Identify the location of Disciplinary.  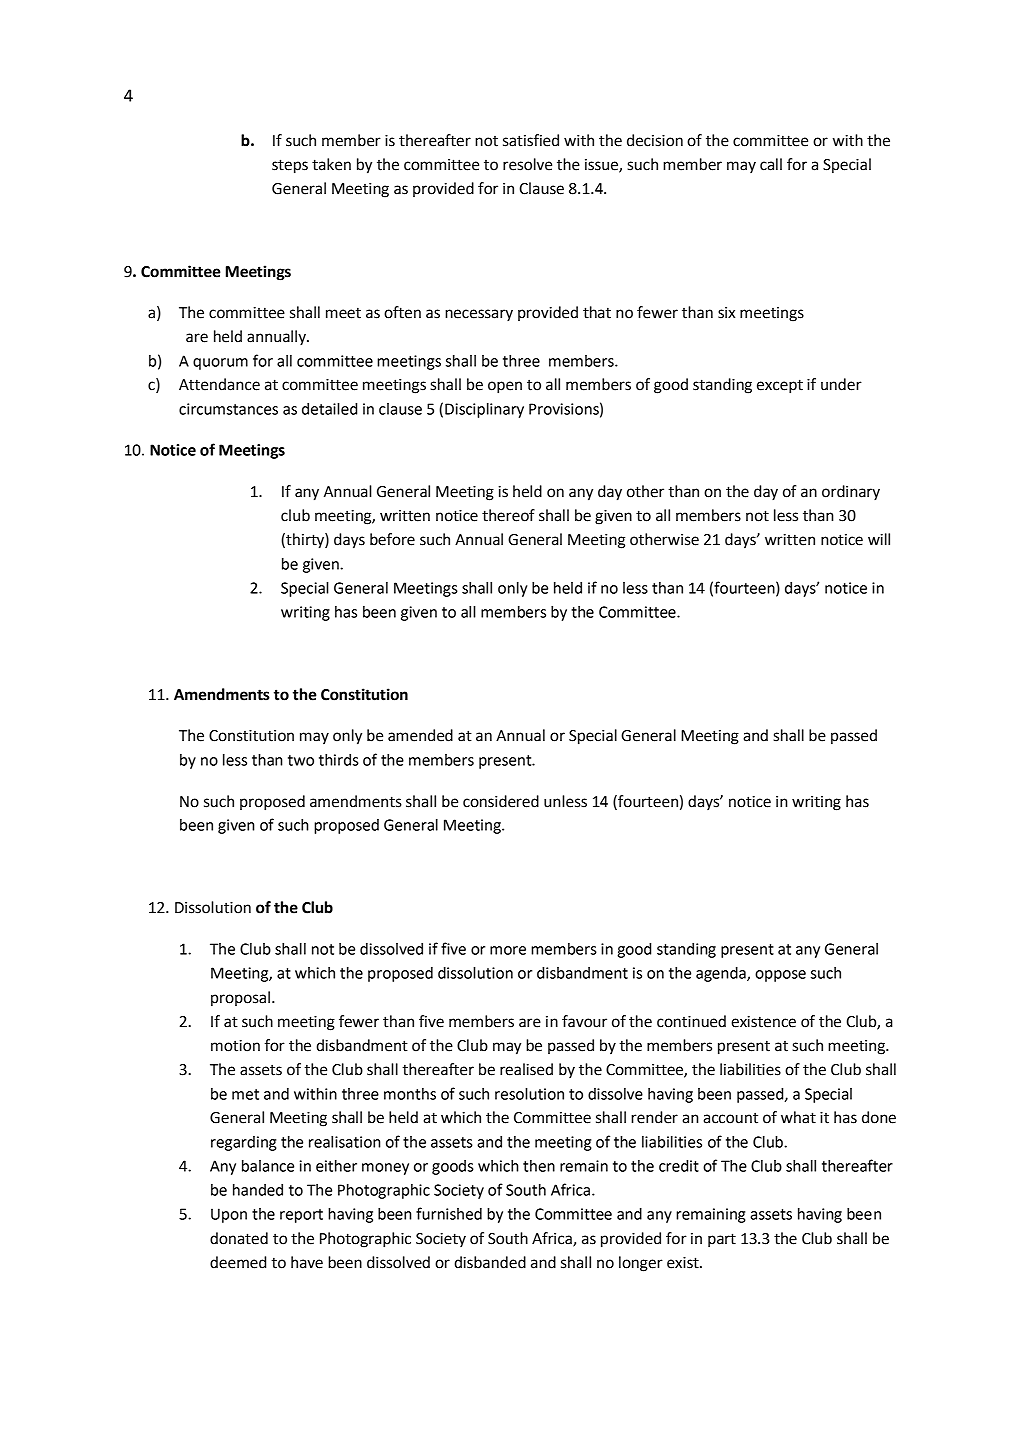
(484, 410).
